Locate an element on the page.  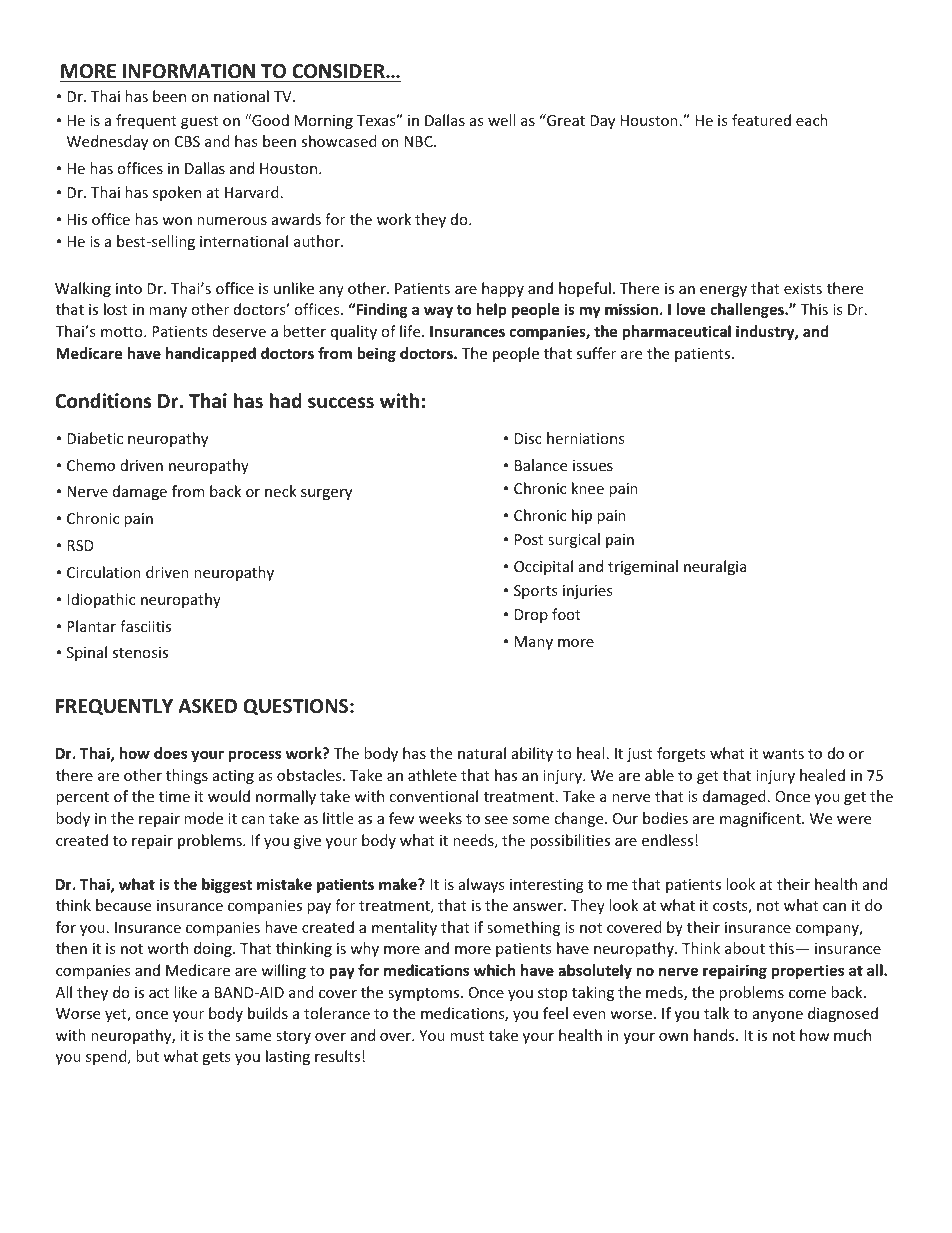
Circulation is located at coordinates (104, 572).
